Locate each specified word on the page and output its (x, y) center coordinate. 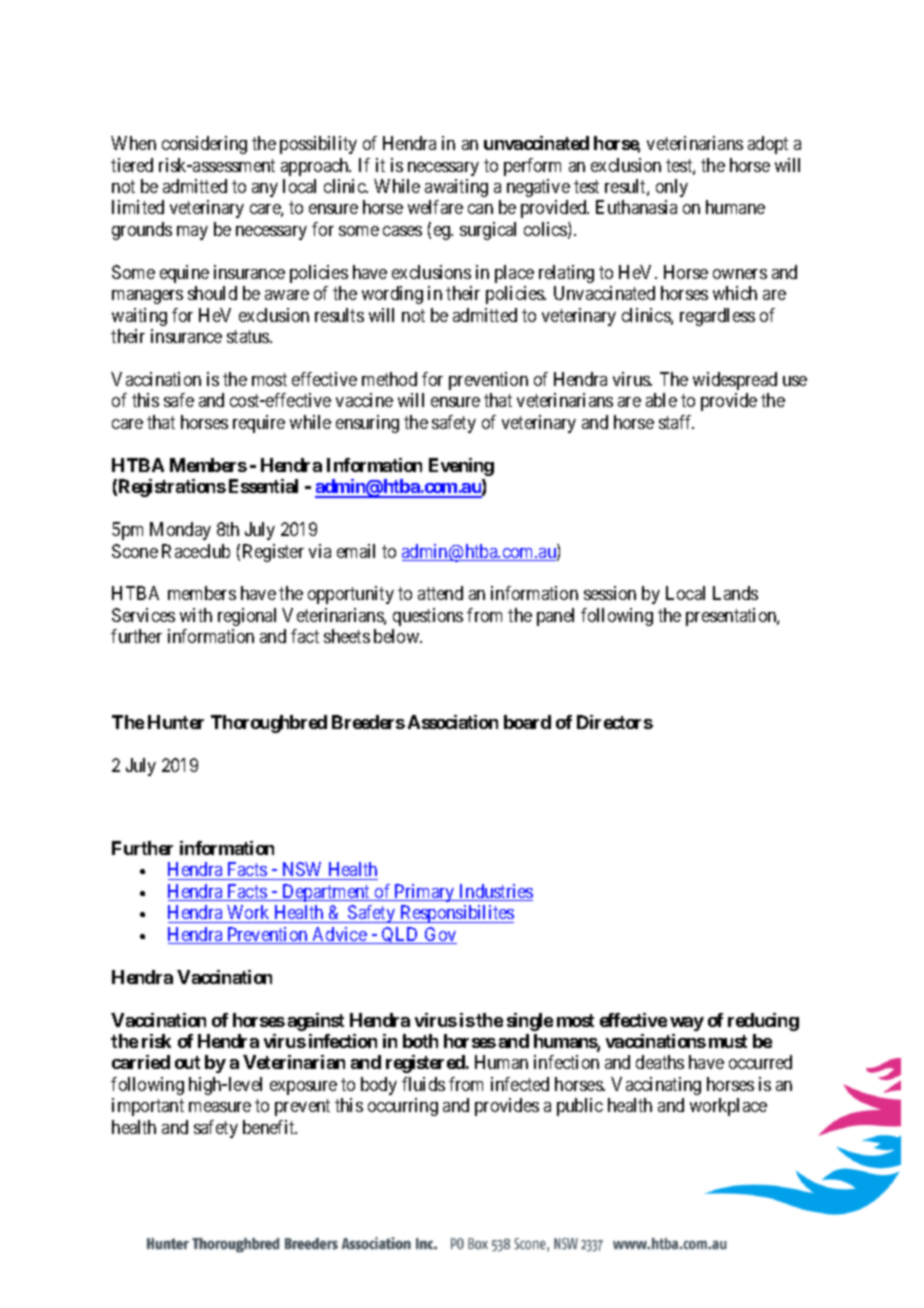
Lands (735, 593)
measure (220, 1107)
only (672, 188)
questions (428, 617)
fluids (423, 1084)
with (196, 615)
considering (204, 145)
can (480, 209)
